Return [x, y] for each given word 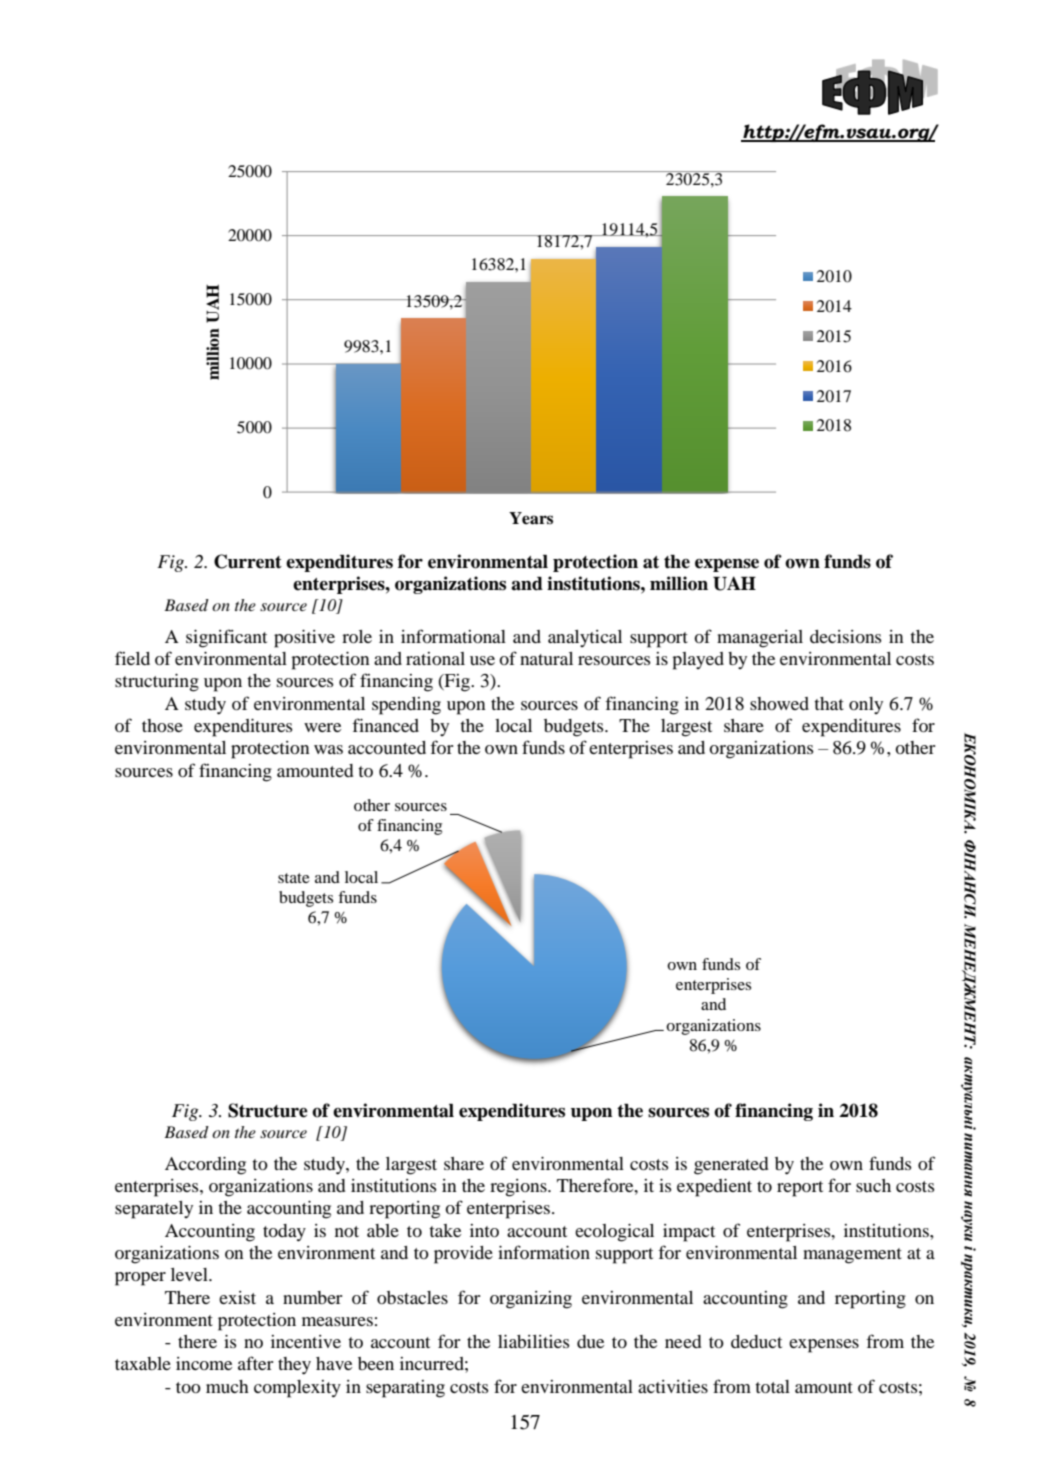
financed [385, 725]
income [204, 1363]
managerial [760, 639]
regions [519, 1188]
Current [248, 561]
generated [731, 1166]
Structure [268, 1110]
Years [531, 518]
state [294, 878]
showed [779, 703]
